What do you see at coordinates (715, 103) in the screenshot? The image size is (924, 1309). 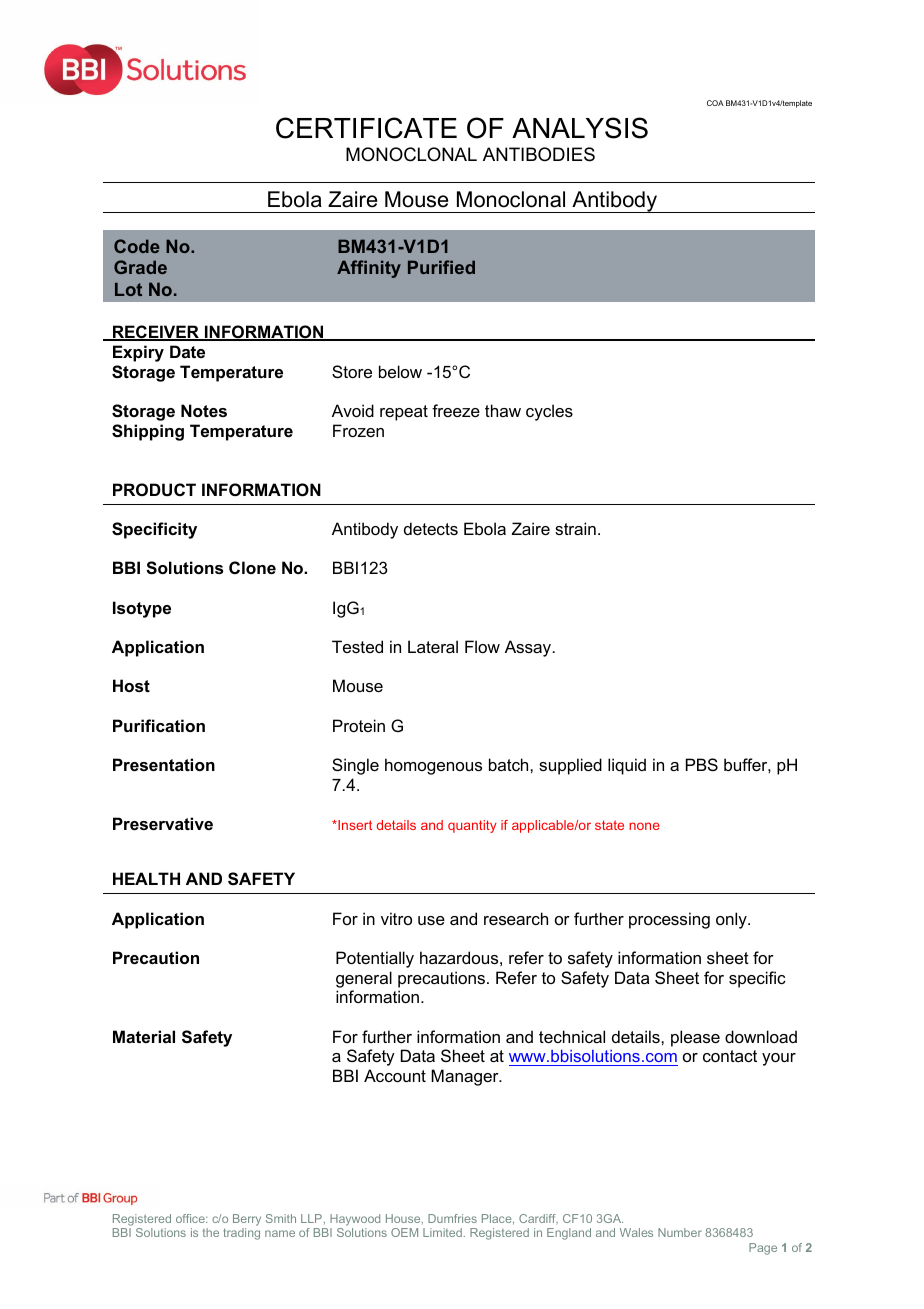 I see `COA` at bounding box center [715, 103].
